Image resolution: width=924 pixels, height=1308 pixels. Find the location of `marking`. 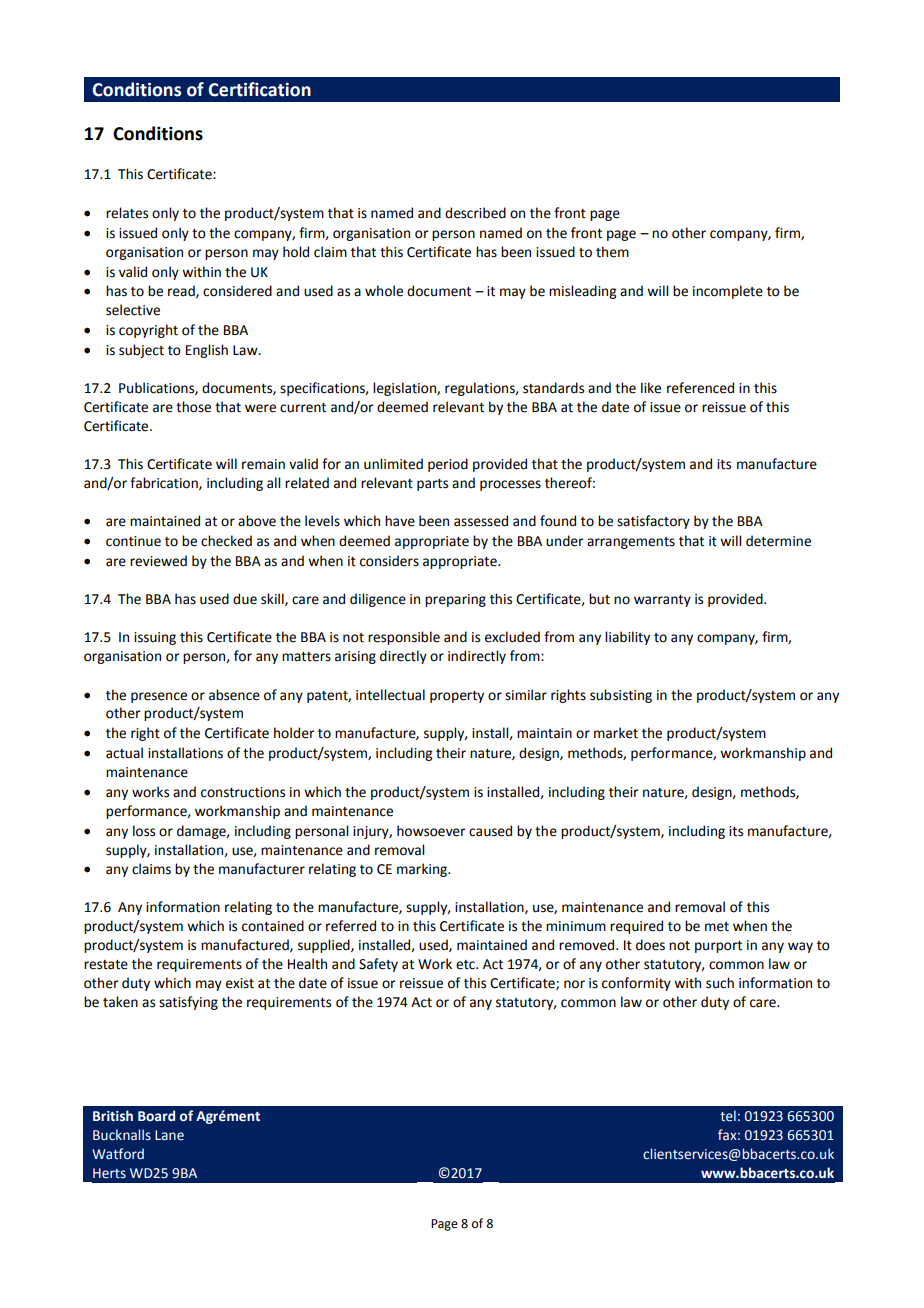

marking is located at coordinates (423, 870).
